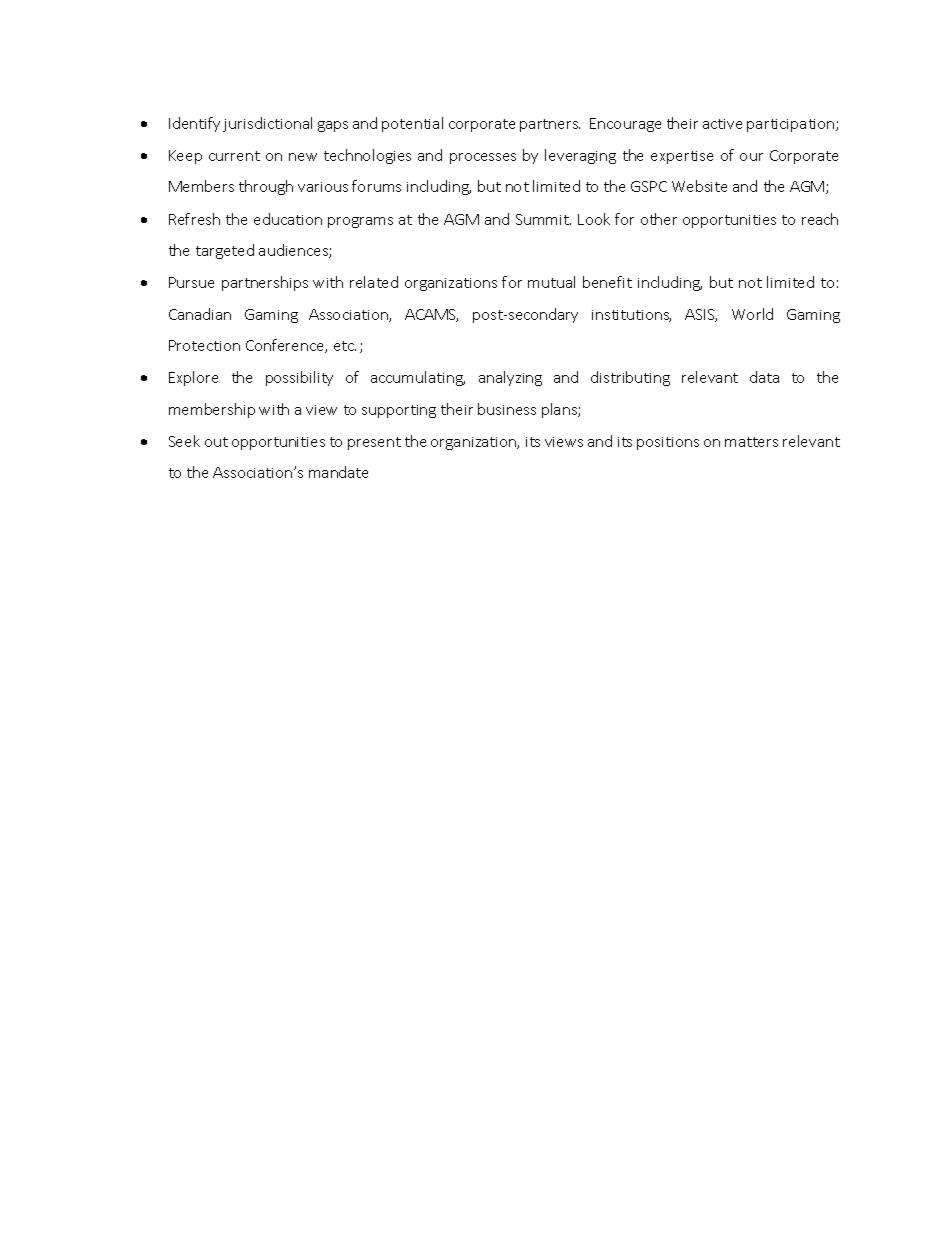 The width and height of the image is (952, 1233). What do you see at coordinates (267, 124) in the image?
I see `jurisdictional` at bounding box center [267, 124].
